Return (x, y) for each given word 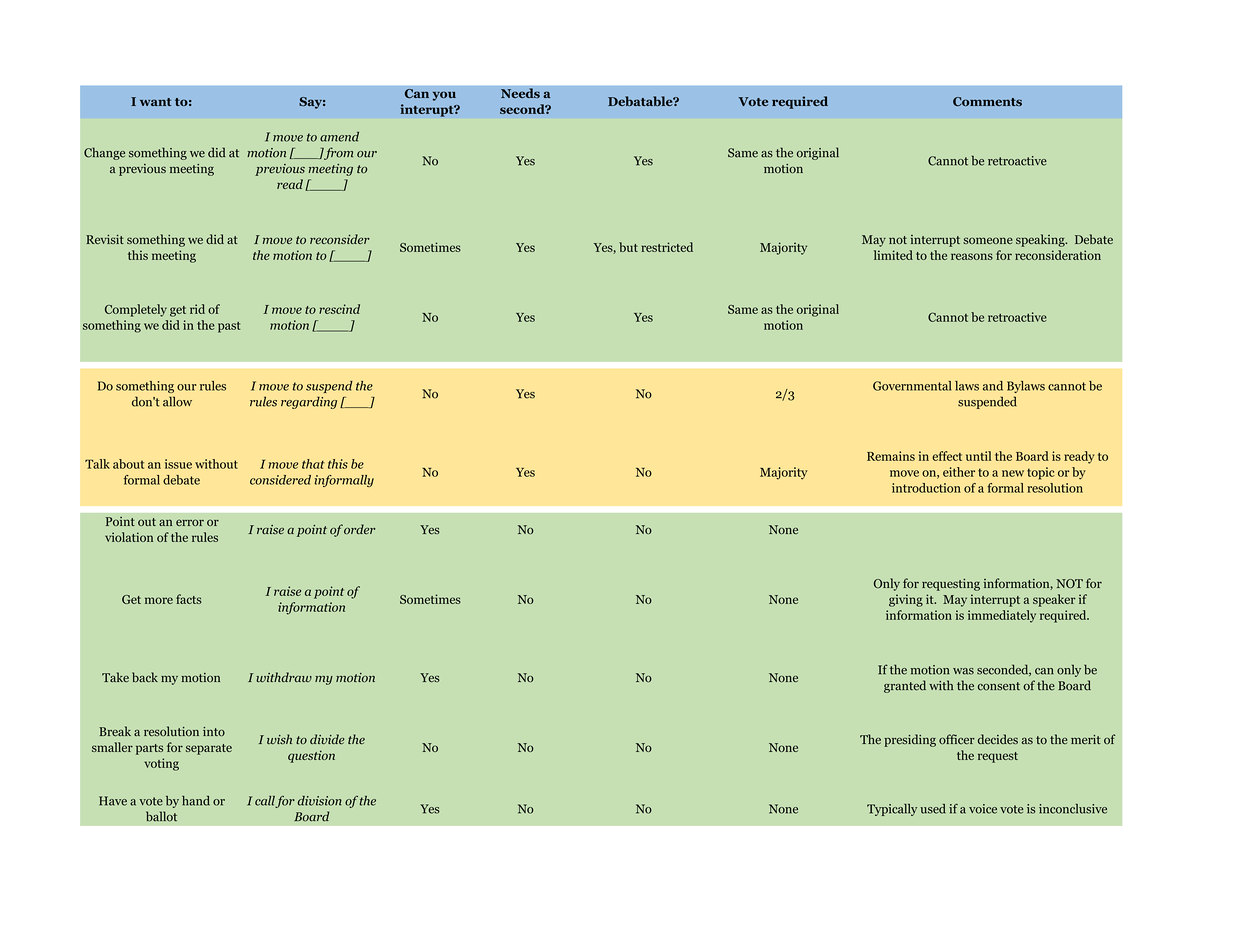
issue (178, 464)
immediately (1002, 616)
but (628, 247)
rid (197, 309)
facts (189, 599)
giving (906, 600)
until (978, 456)
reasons (972, 256)
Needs (520, 93)
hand (196, 801)
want (155, 102)
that (313, 464)
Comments (987, 101)
